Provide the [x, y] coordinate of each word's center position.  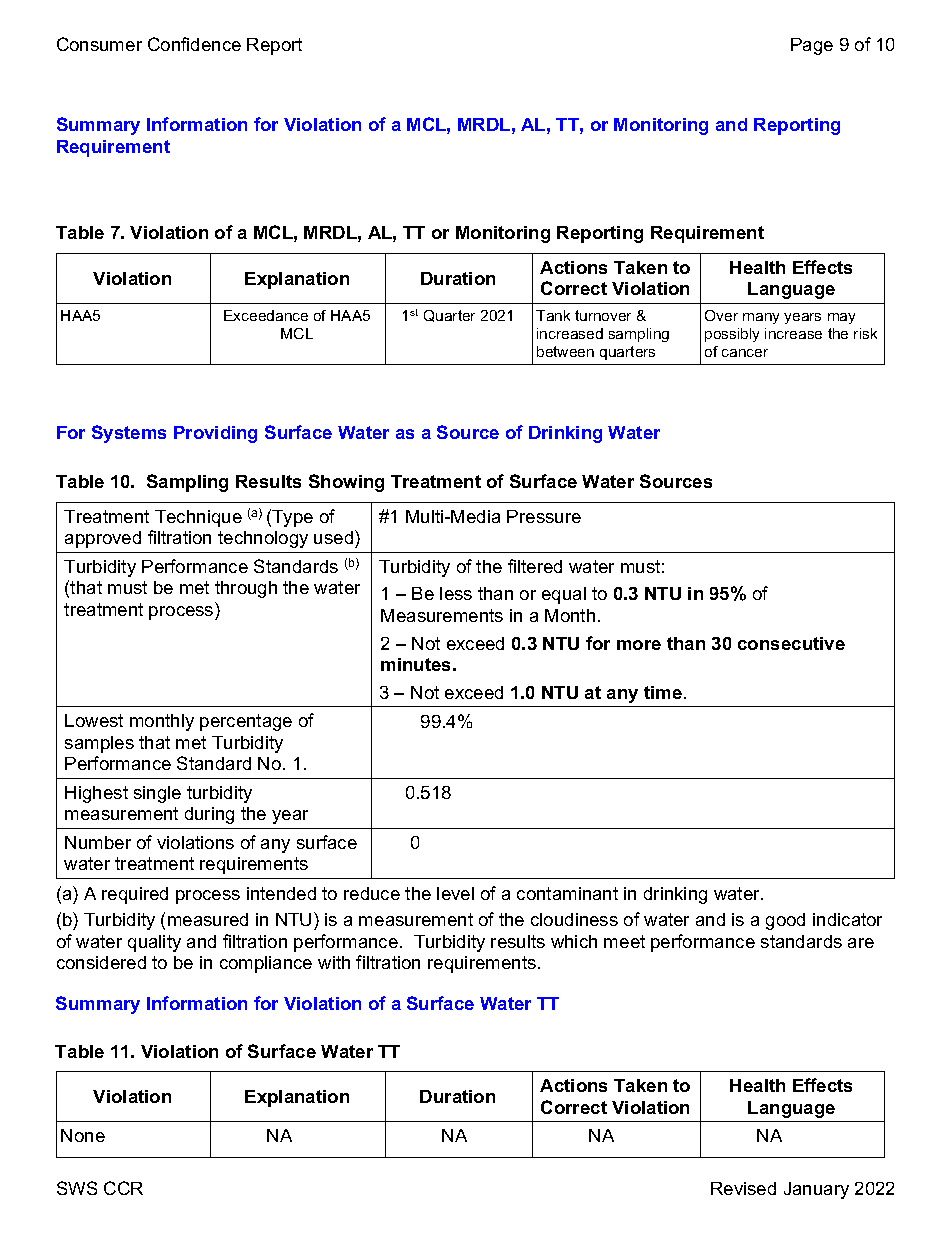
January [816, 1190]
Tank [553, 315]
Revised [743, 1188]
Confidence [194, 44]
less [456, 593]
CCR [123, 1188]
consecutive [791, 643]
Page [812, 46]
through [246, 589]
